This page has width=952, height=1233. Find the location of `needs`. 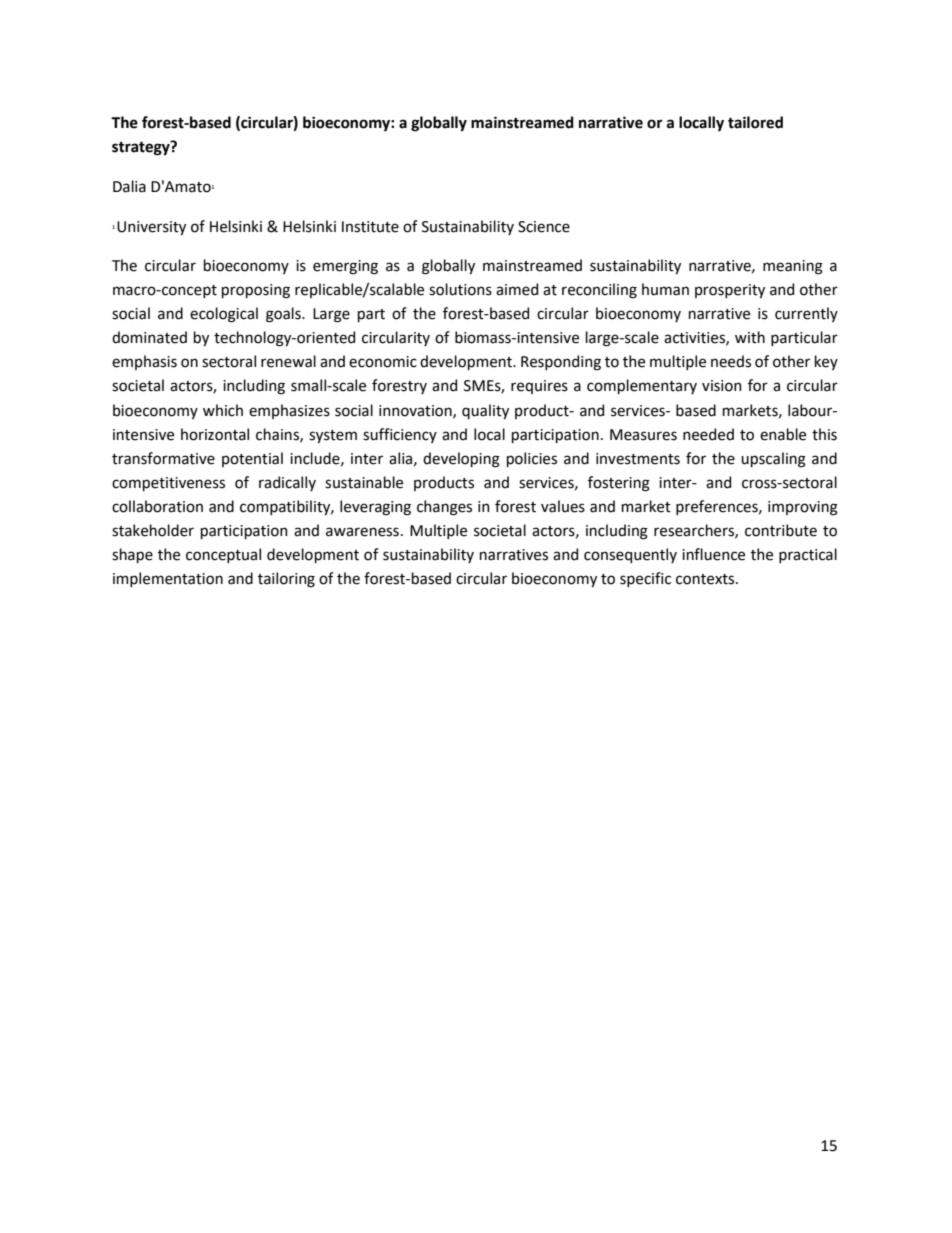

needs is located at coordinates (731, 361).
